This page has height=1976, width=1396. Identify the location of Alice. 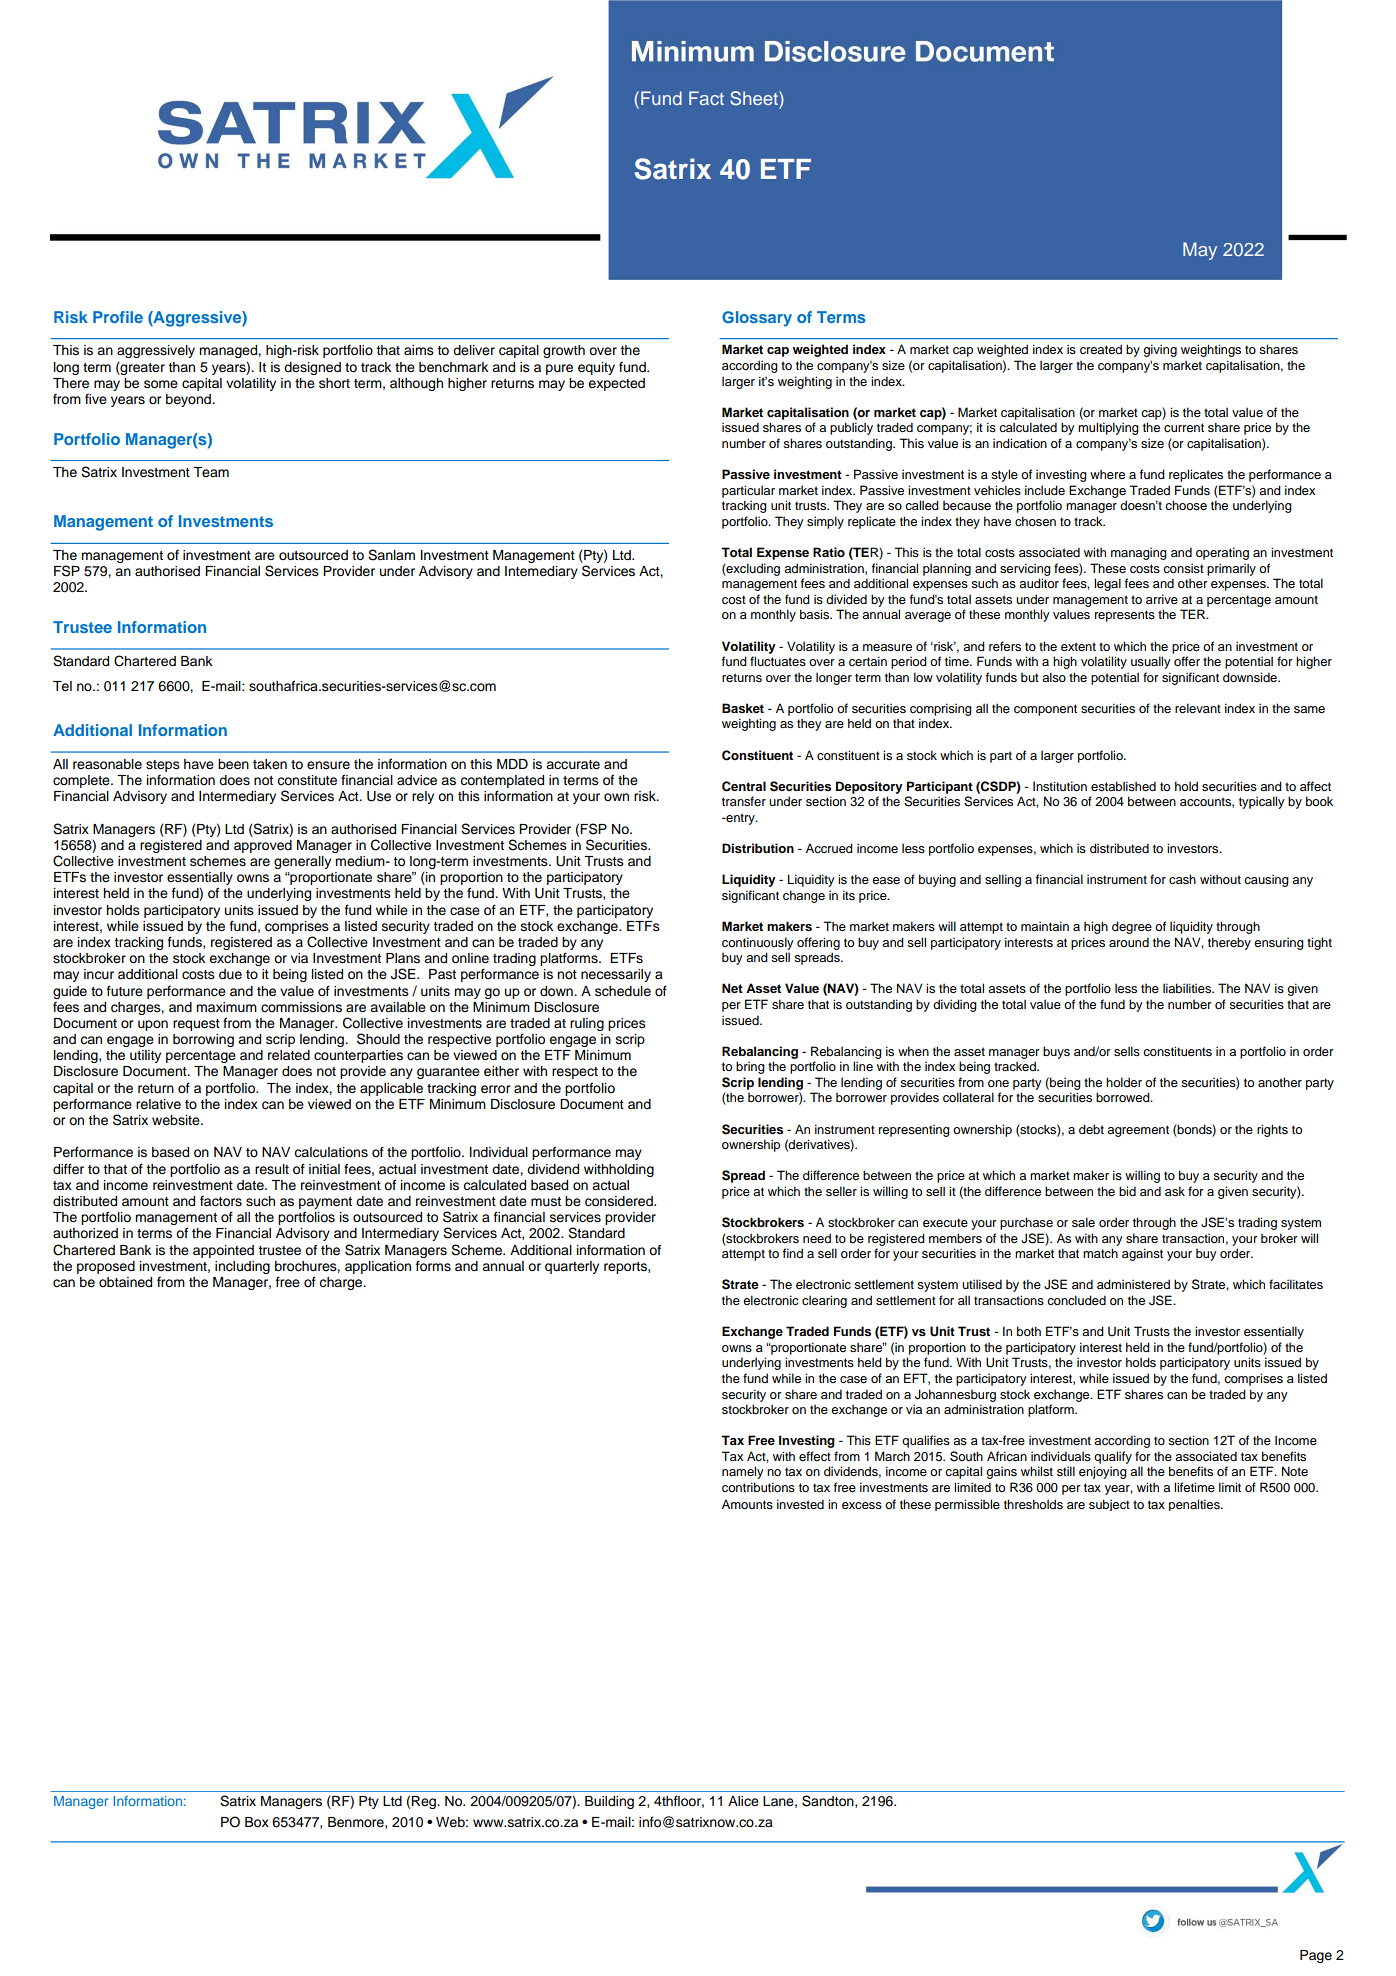
(743, 1801).
